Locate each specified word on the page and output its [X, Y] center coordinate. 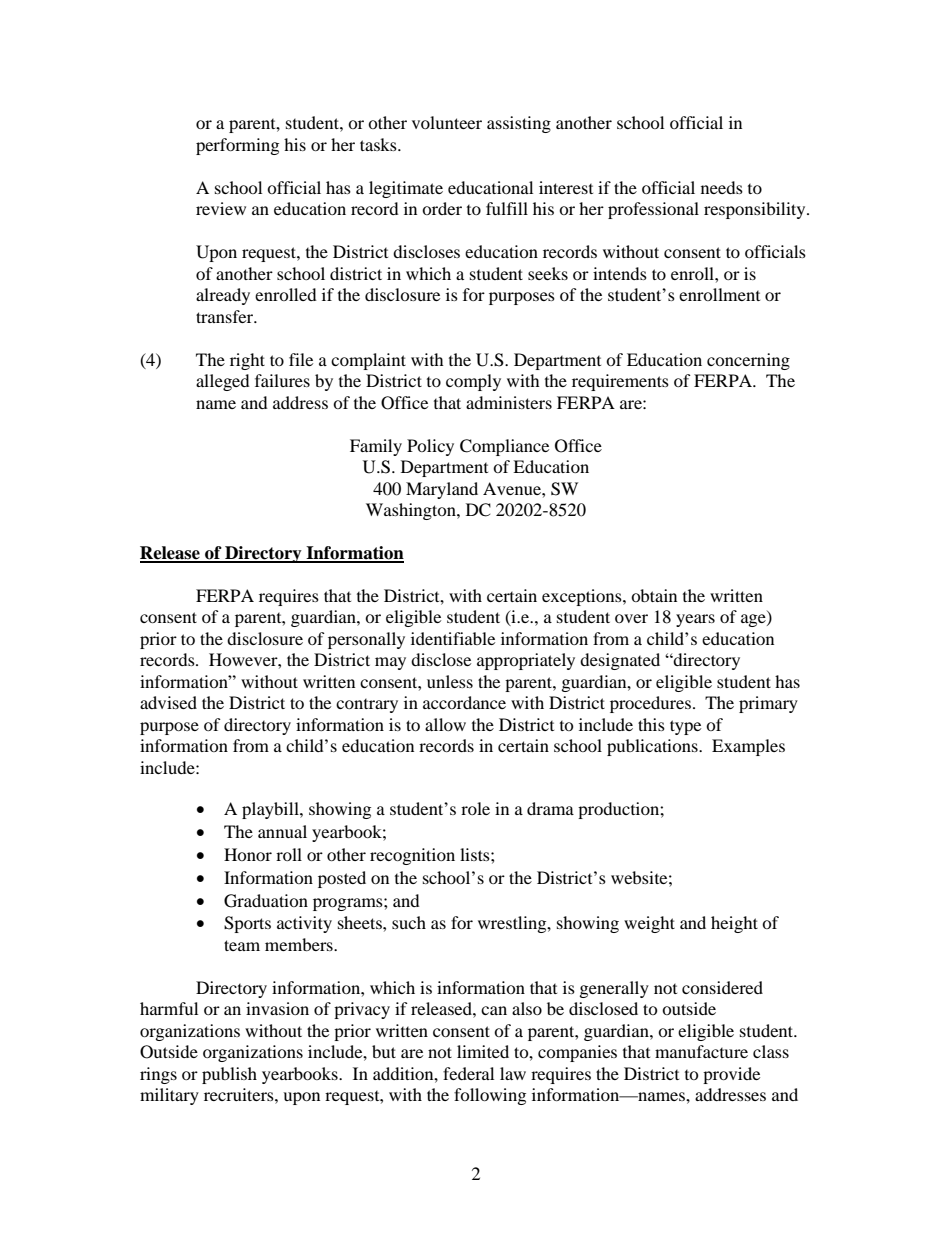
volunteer [447, 122]
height [734, 924]
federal [468, 1073]
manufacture [701, 1051]
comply [473, 382]
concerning [748, 361]
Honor [248, 854]
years [695, 620]
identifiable [453, 638]
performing [237, 146]
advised [168, 702]
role [475, 808]
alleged [223, 382]
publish [229, 1075]
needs [722, 187]
